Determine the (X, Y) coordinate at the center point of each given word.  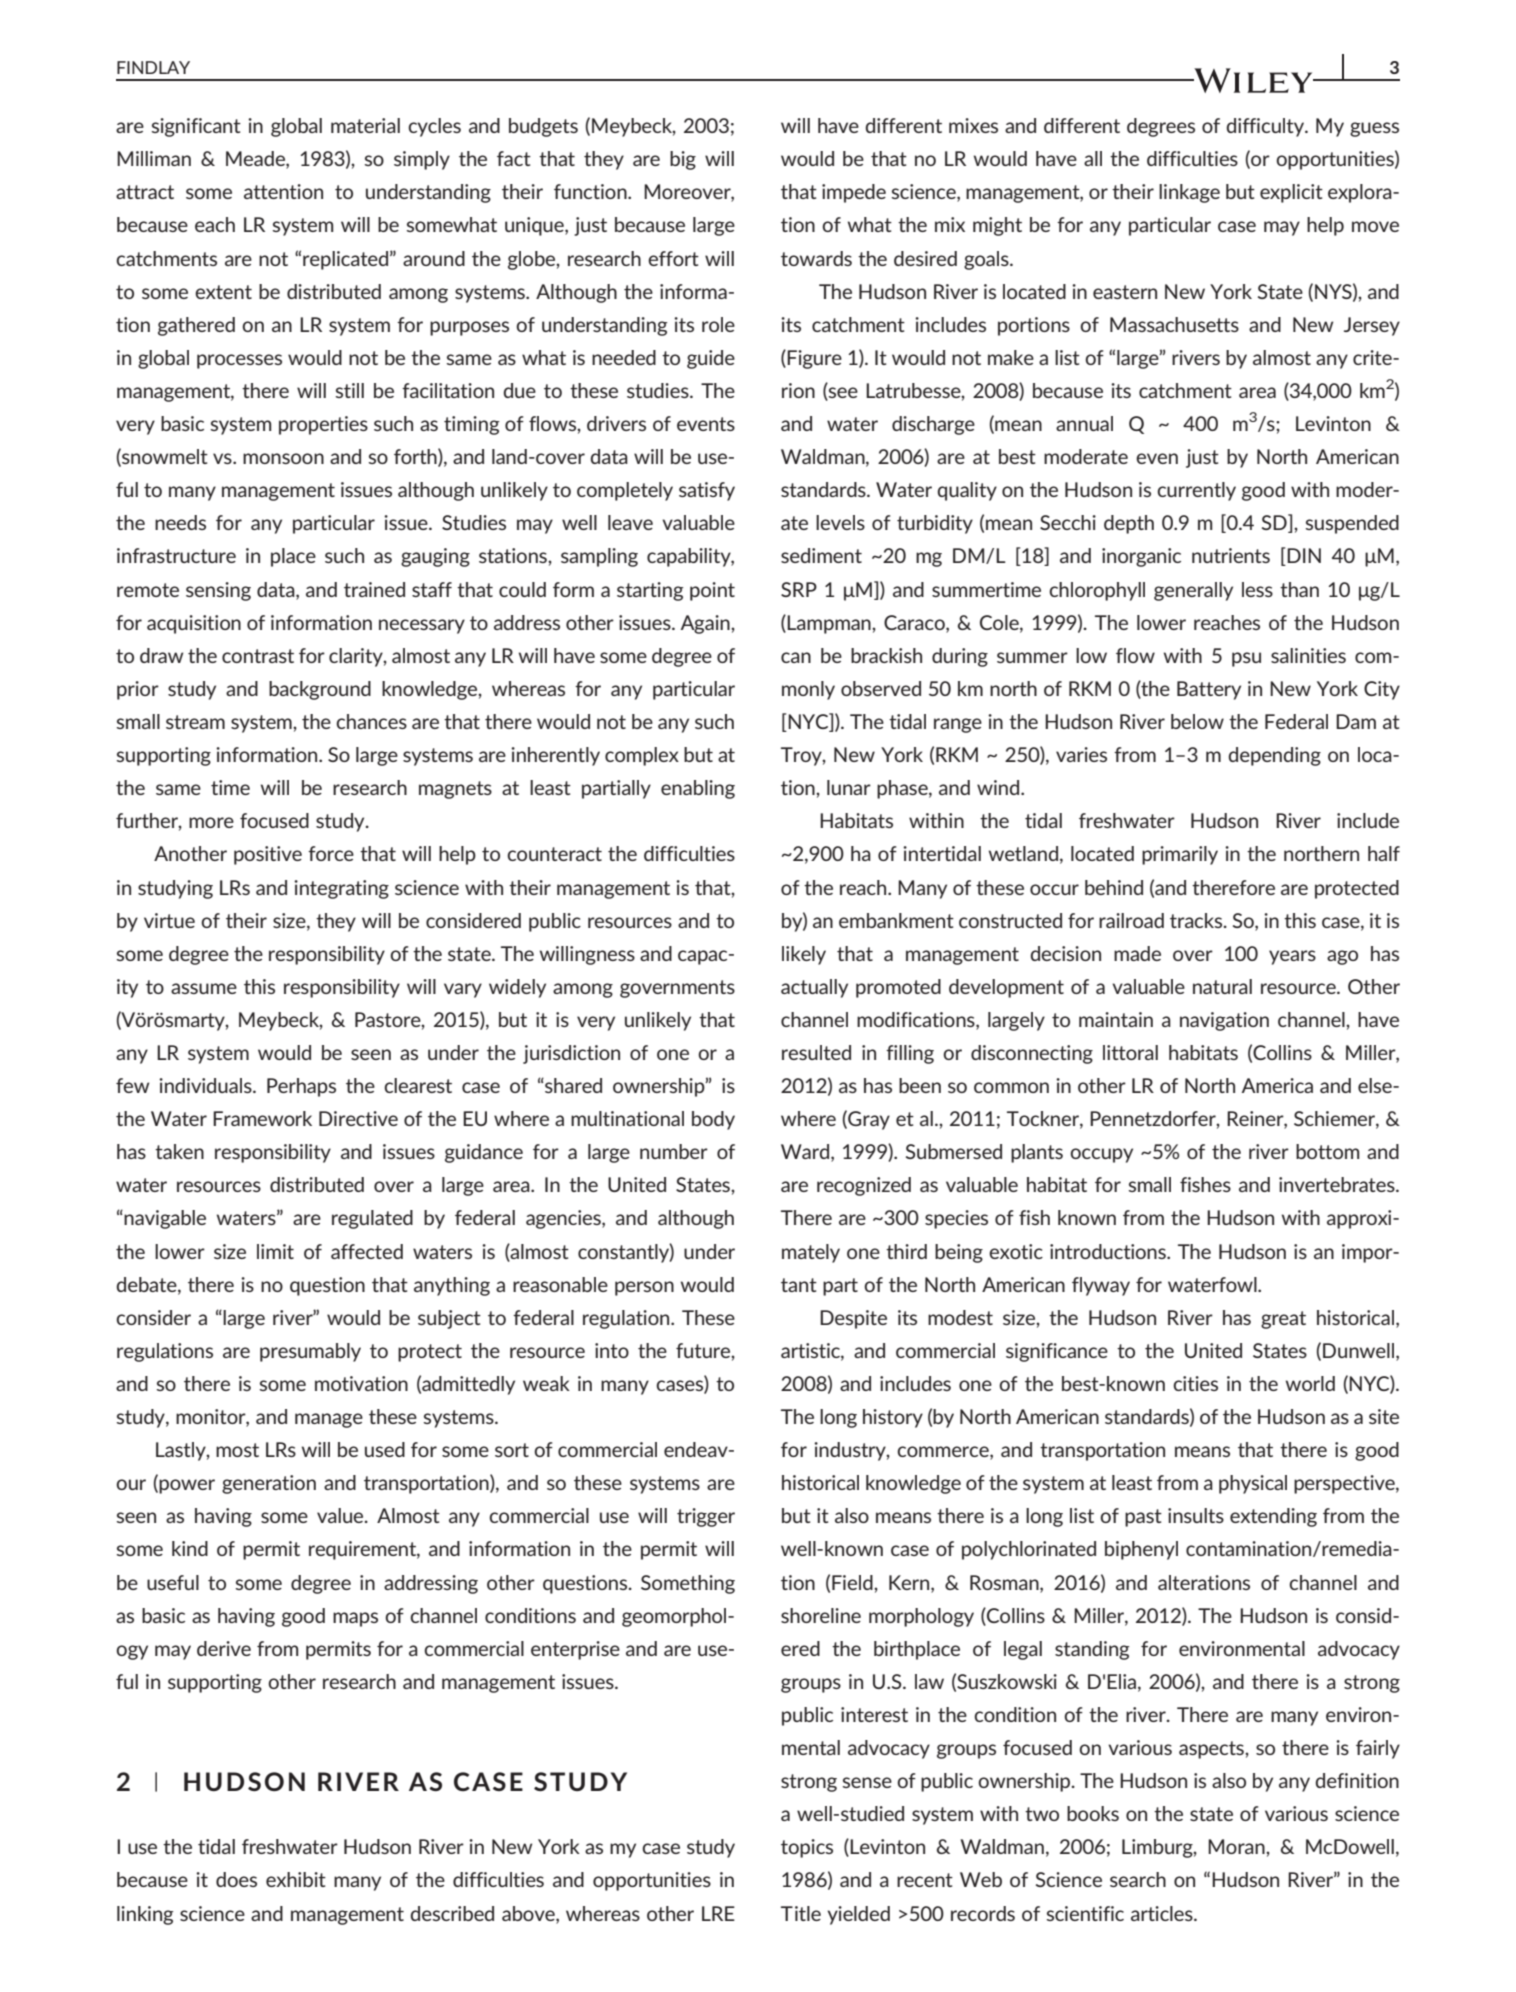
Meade (256, 160)
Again (706, 624)
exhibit (296, 1879)
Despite (853, 1319)
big (683, 160)
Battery (1209, 690)
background (320, 690)
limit (275, 1251)
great (1283, 1320)
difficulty (1267, 127)
